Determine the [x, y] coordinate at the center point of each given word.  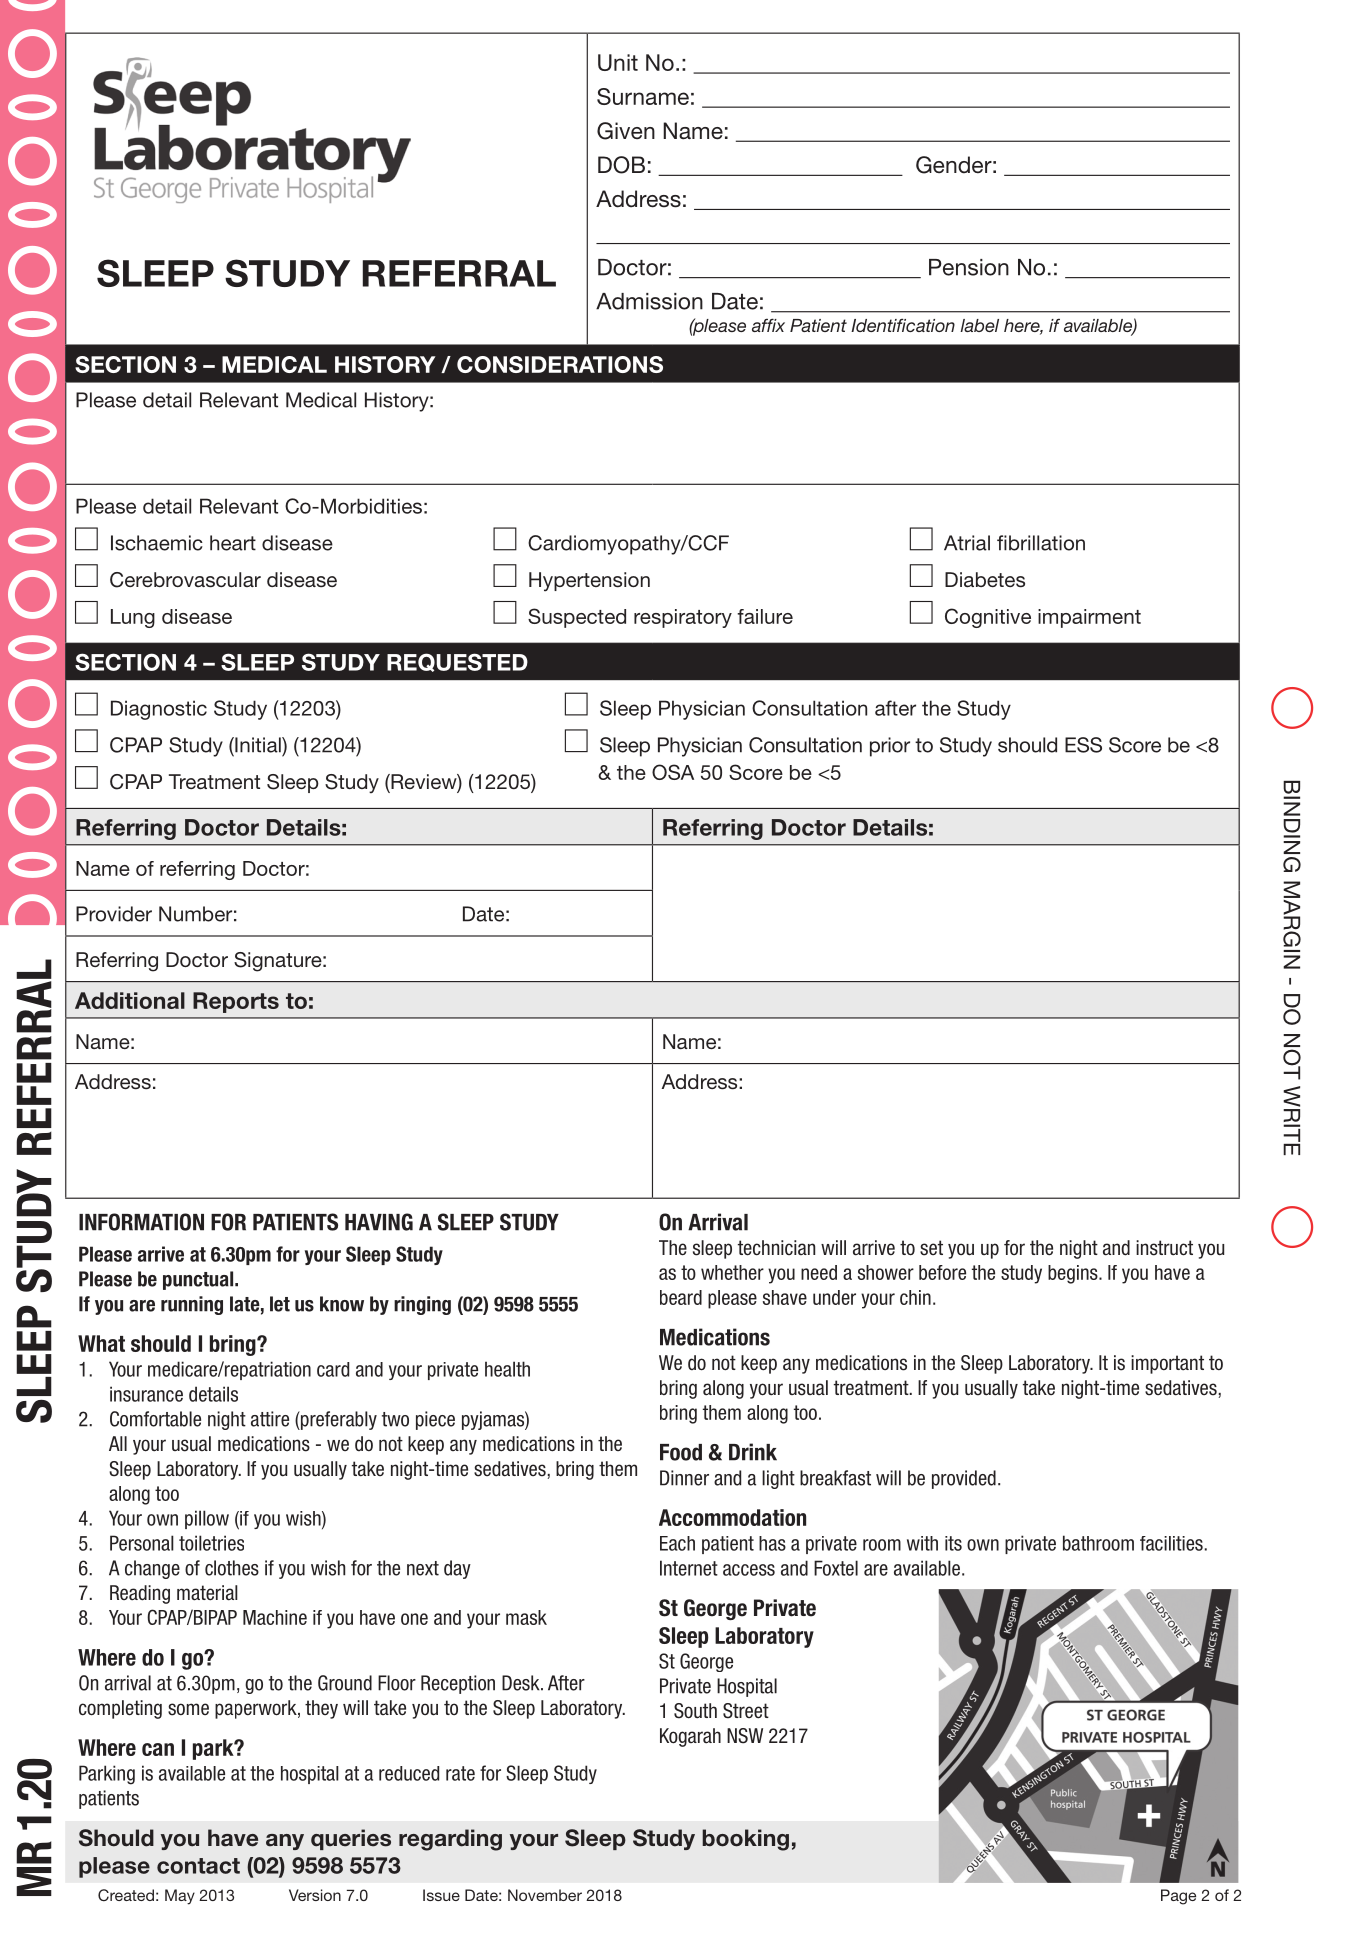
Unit [618, 62]
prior [890, 747]
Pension [969, 267]
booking [745, 1840]
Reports [236, 1002]
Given [626, 131]
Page [1178, 1897]
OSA [673, 772]
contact [198, 1866]
